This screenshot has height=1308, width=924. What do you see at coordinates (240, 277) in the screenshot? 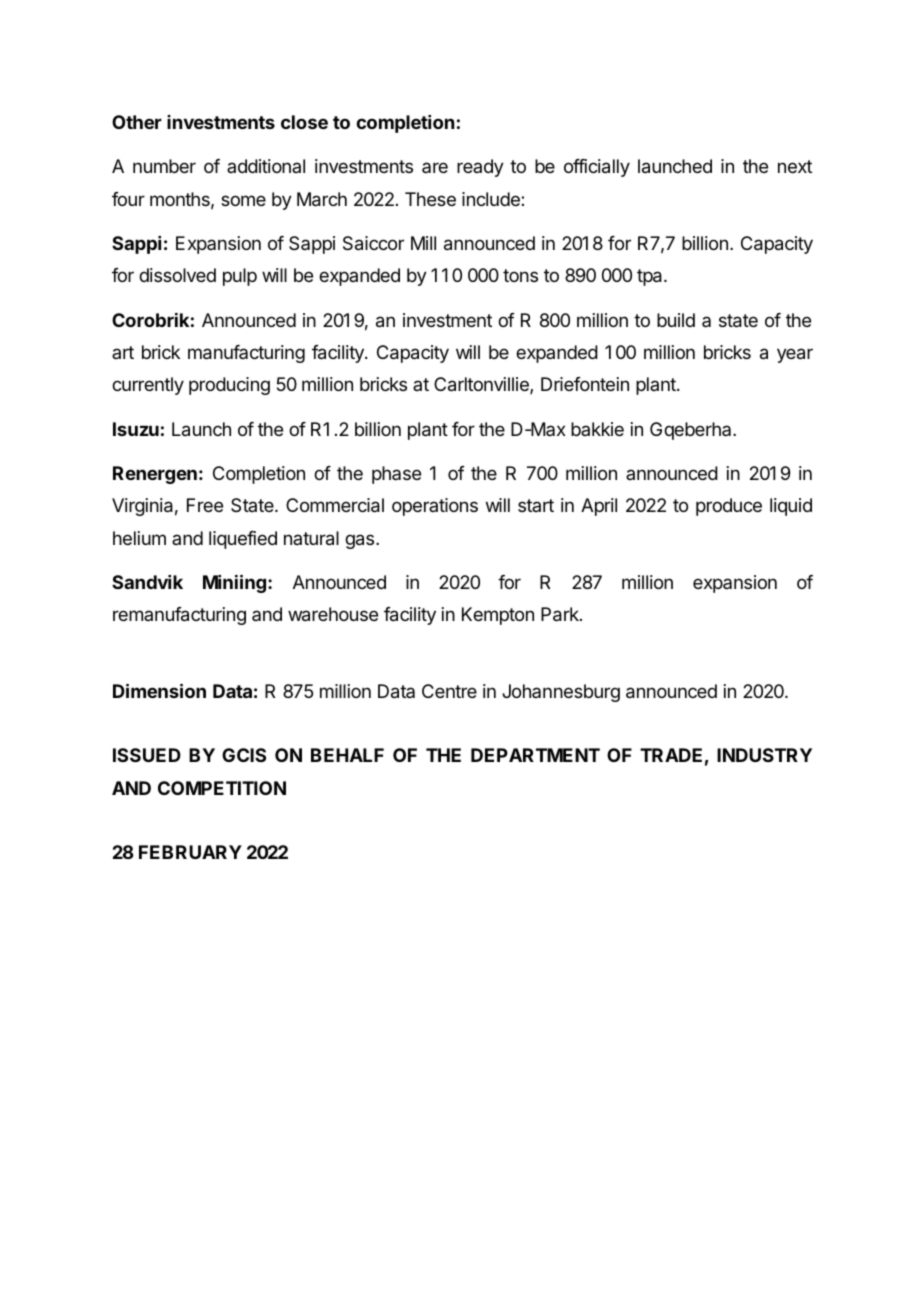
I see `pulp` at bounding box center [240, 277].
